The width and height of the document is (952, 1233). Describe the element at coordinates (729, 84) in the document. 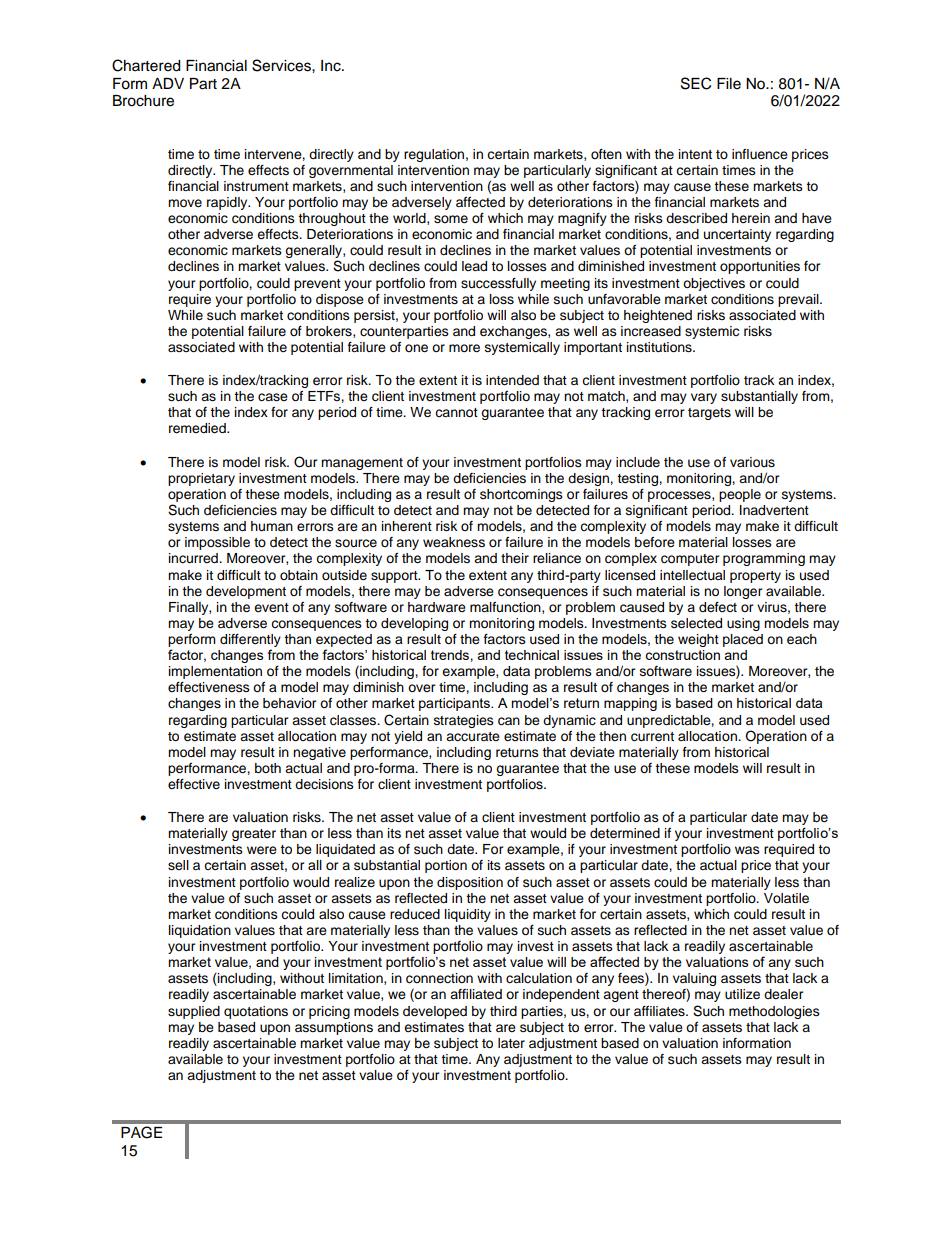

I see `File` at that location.
